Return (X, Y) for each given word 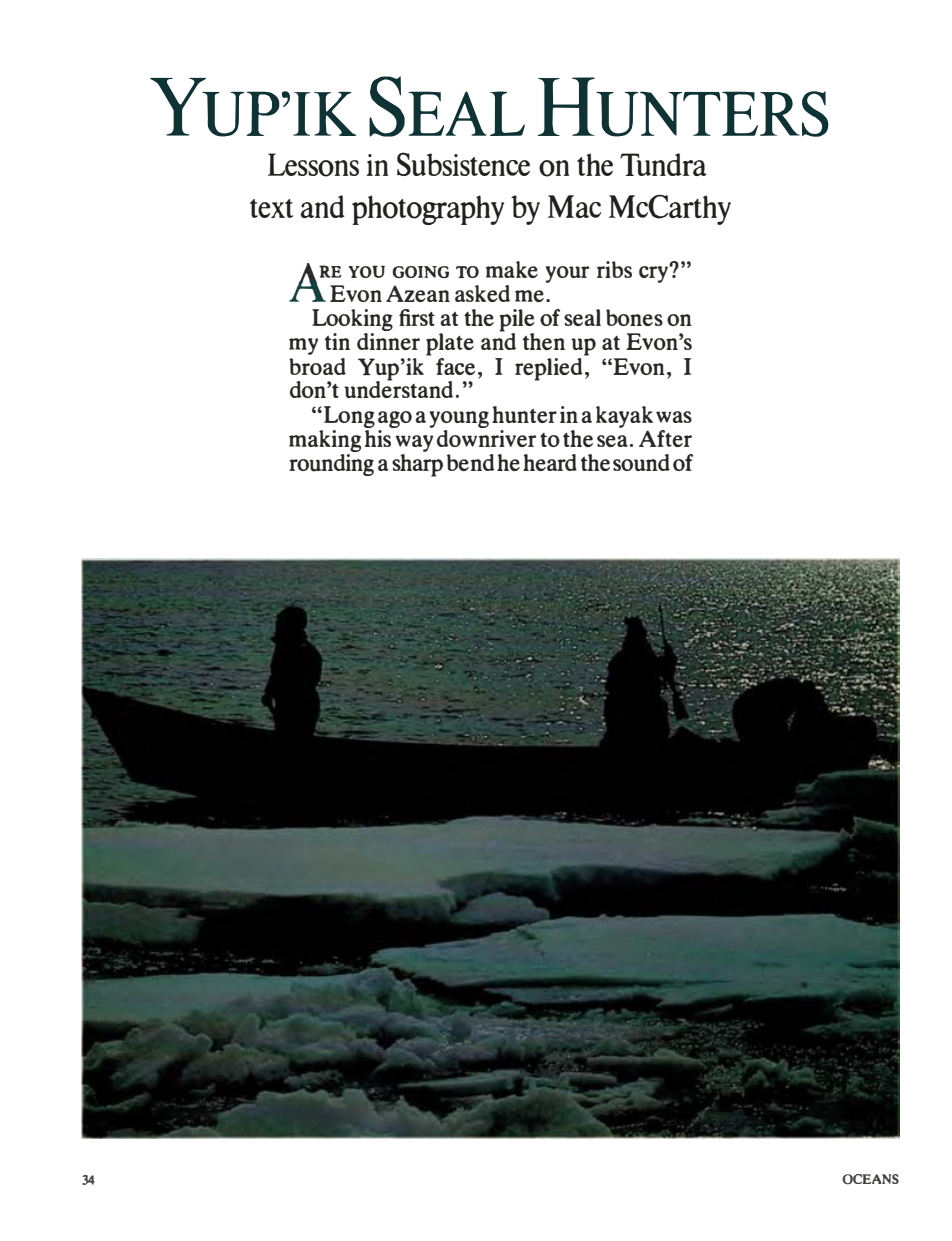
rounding (331, 463)
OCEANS (870, 1179)
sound (641, 462)
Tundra (663, 164)
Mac (574, 206)
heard (550, 462)
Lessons (313, 165)
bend (471, 462)
